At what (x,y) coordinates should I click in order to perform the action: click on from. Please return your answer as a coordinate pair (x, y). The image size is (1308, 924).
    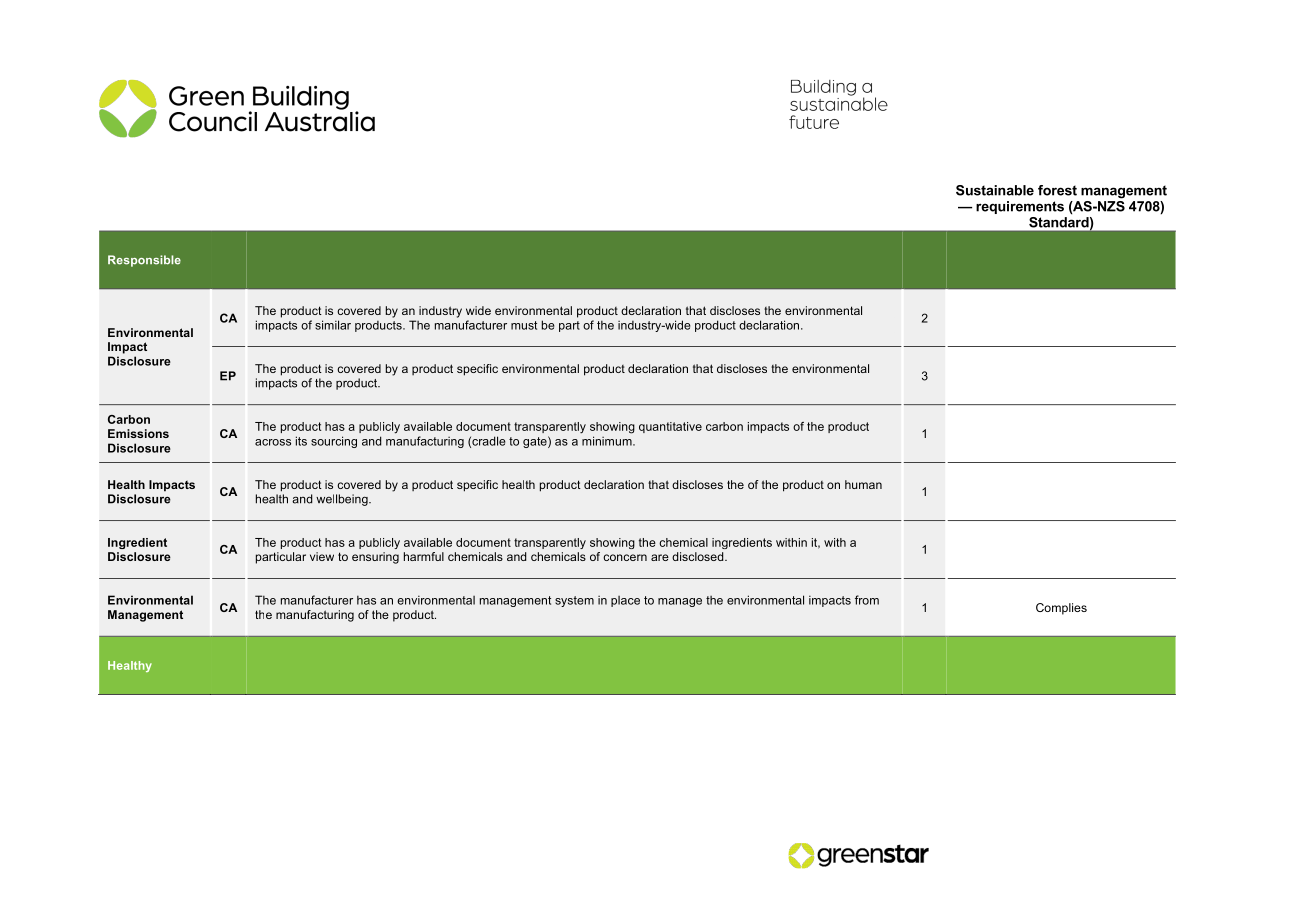
    Looking at the image, I should click on (867, 600).
